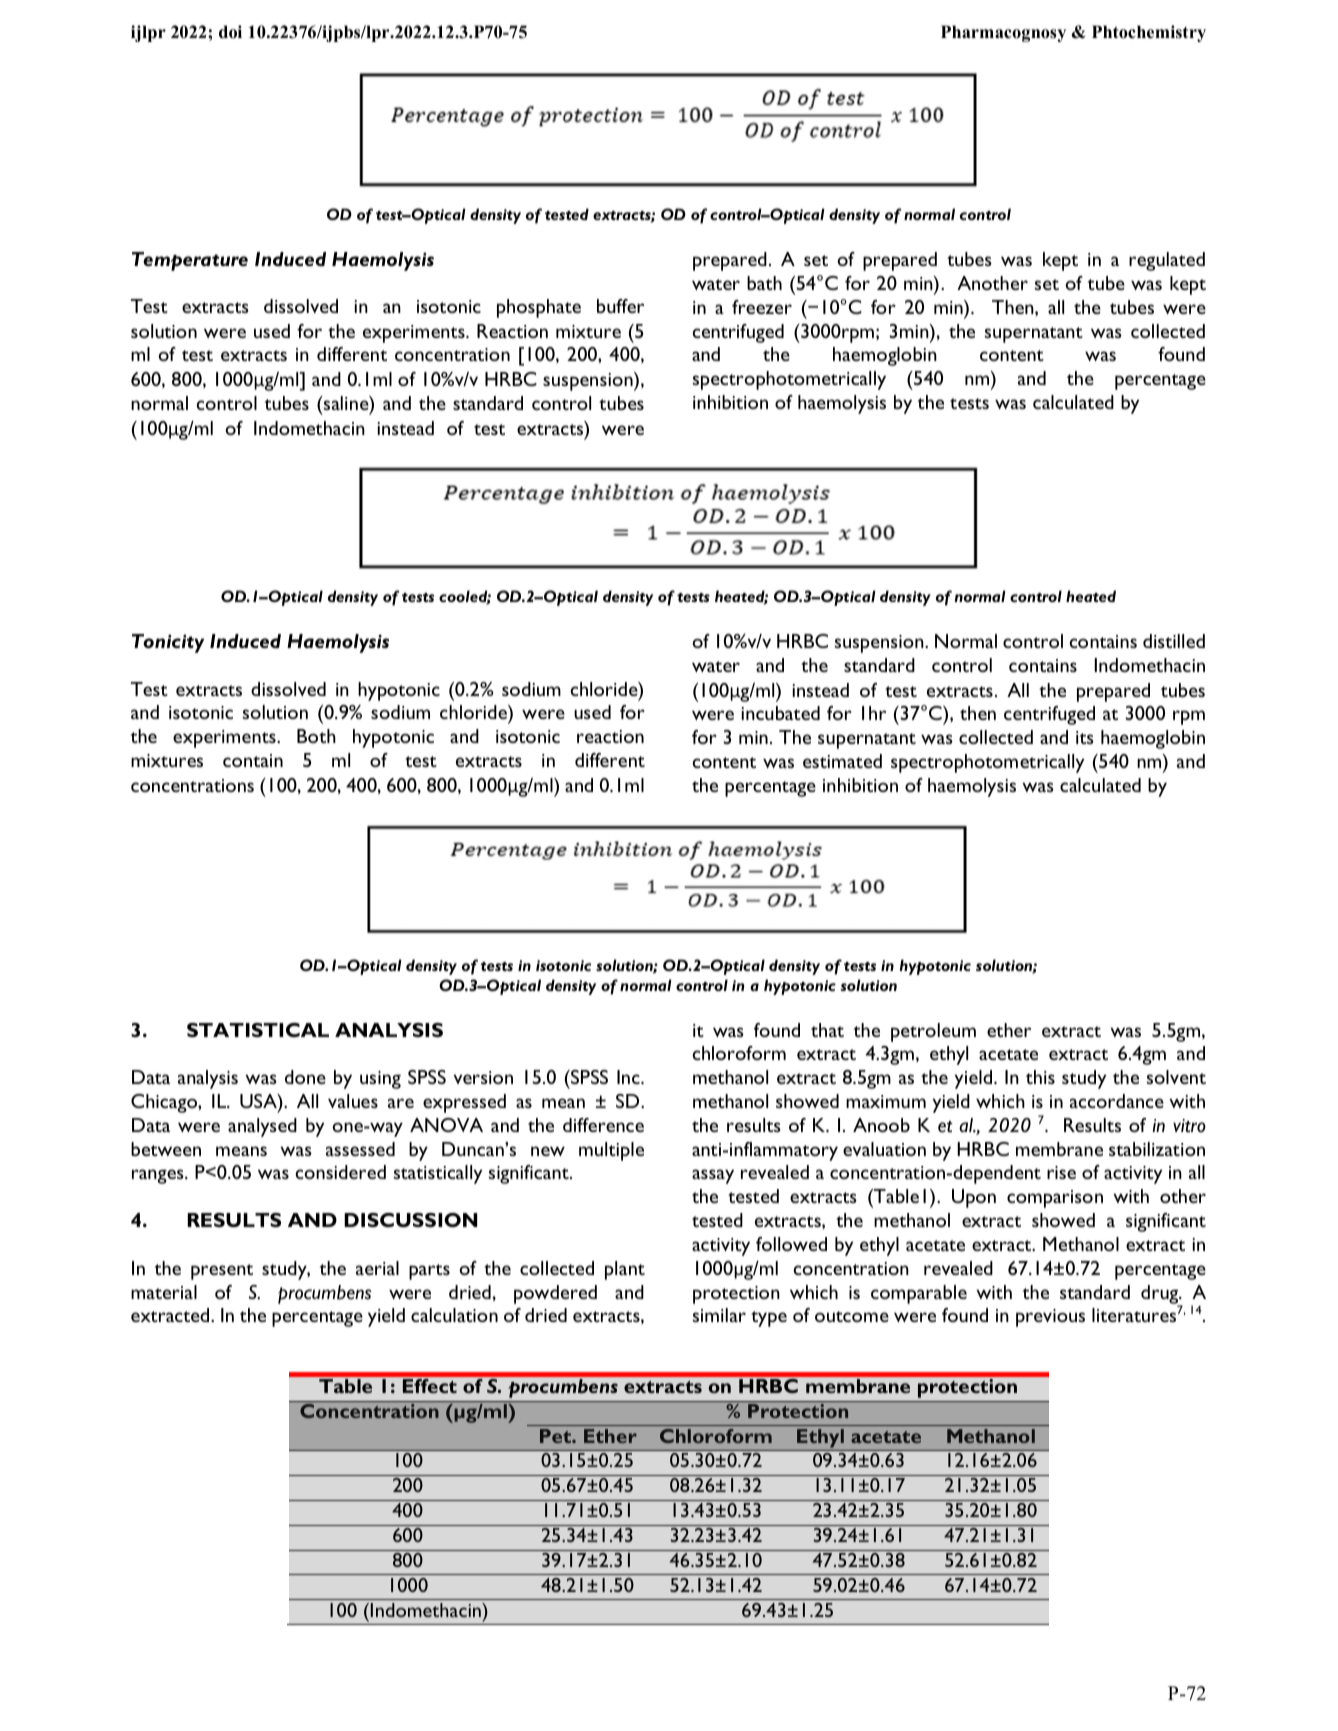 Image resolution: width=1338 pixels, height=1731 pixels. What do you see at coordinates (316, 736) in the page?
I see `Both` at bounding box center [316, 736].
